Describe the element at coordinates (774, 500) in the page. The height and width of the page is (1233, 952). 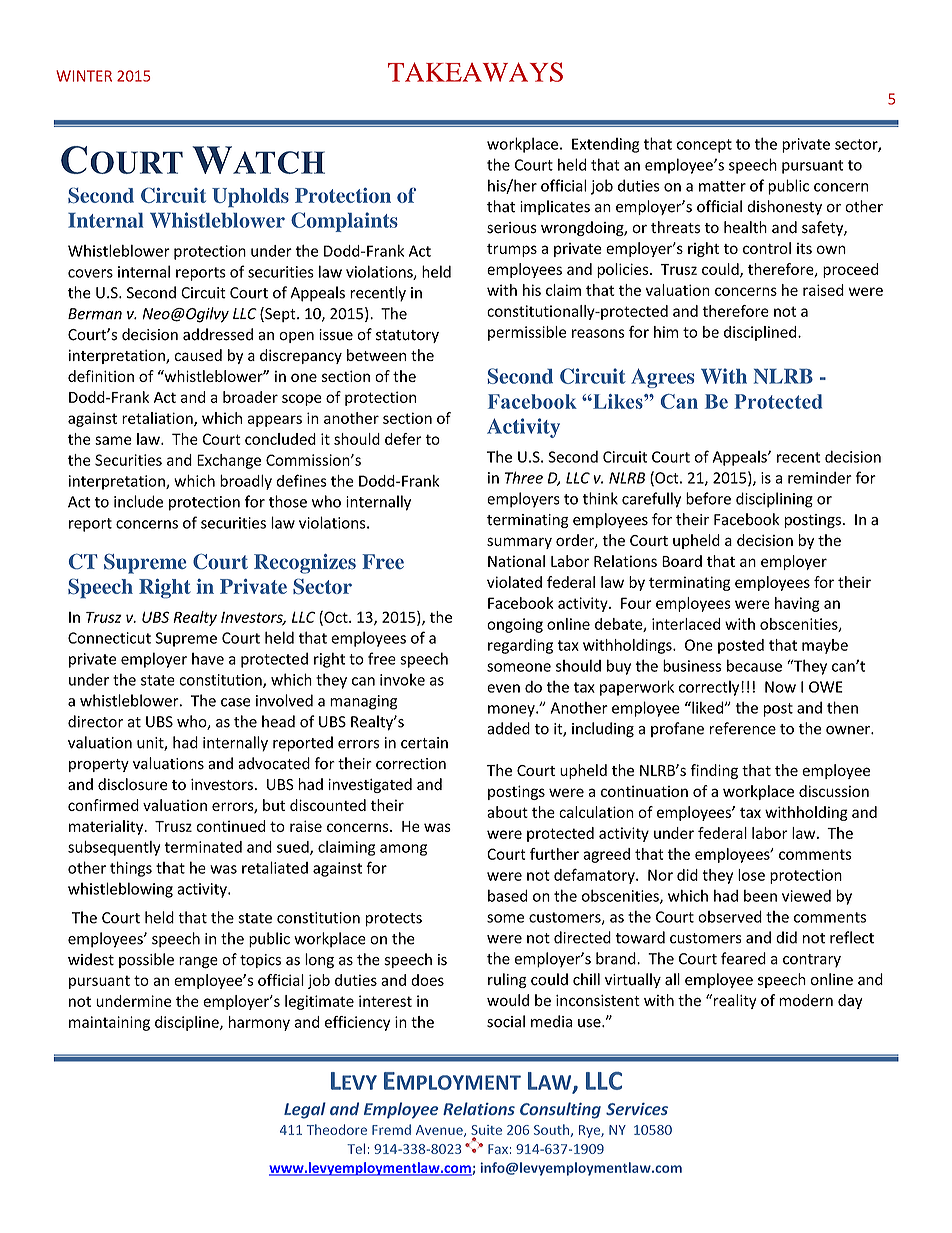
I see `disciplining` at that location.
